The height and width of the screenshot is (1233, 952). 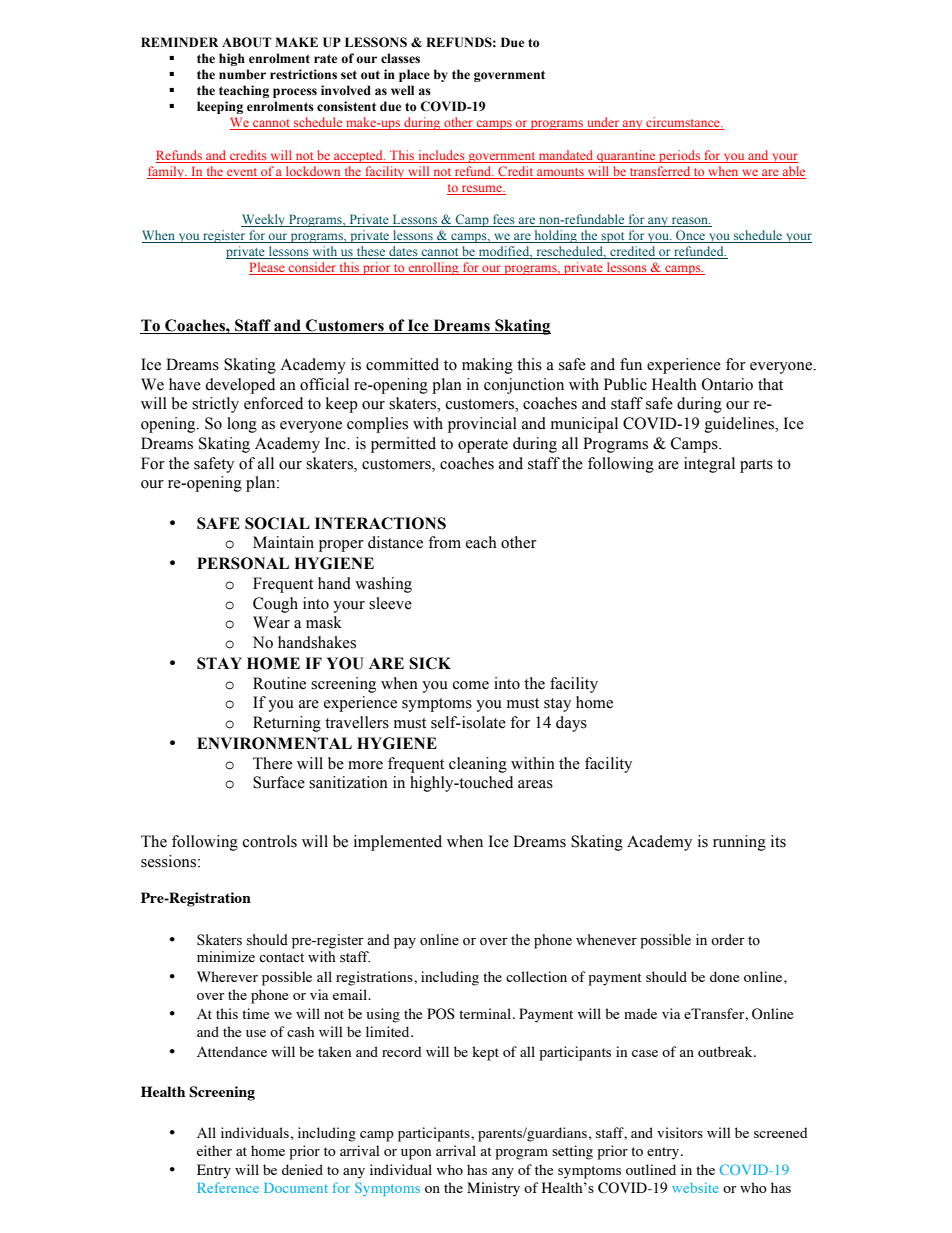 What do you see at coordinates (214, 1150) in the screenshot?
I see `either` at bounding box center [214, 1150].
